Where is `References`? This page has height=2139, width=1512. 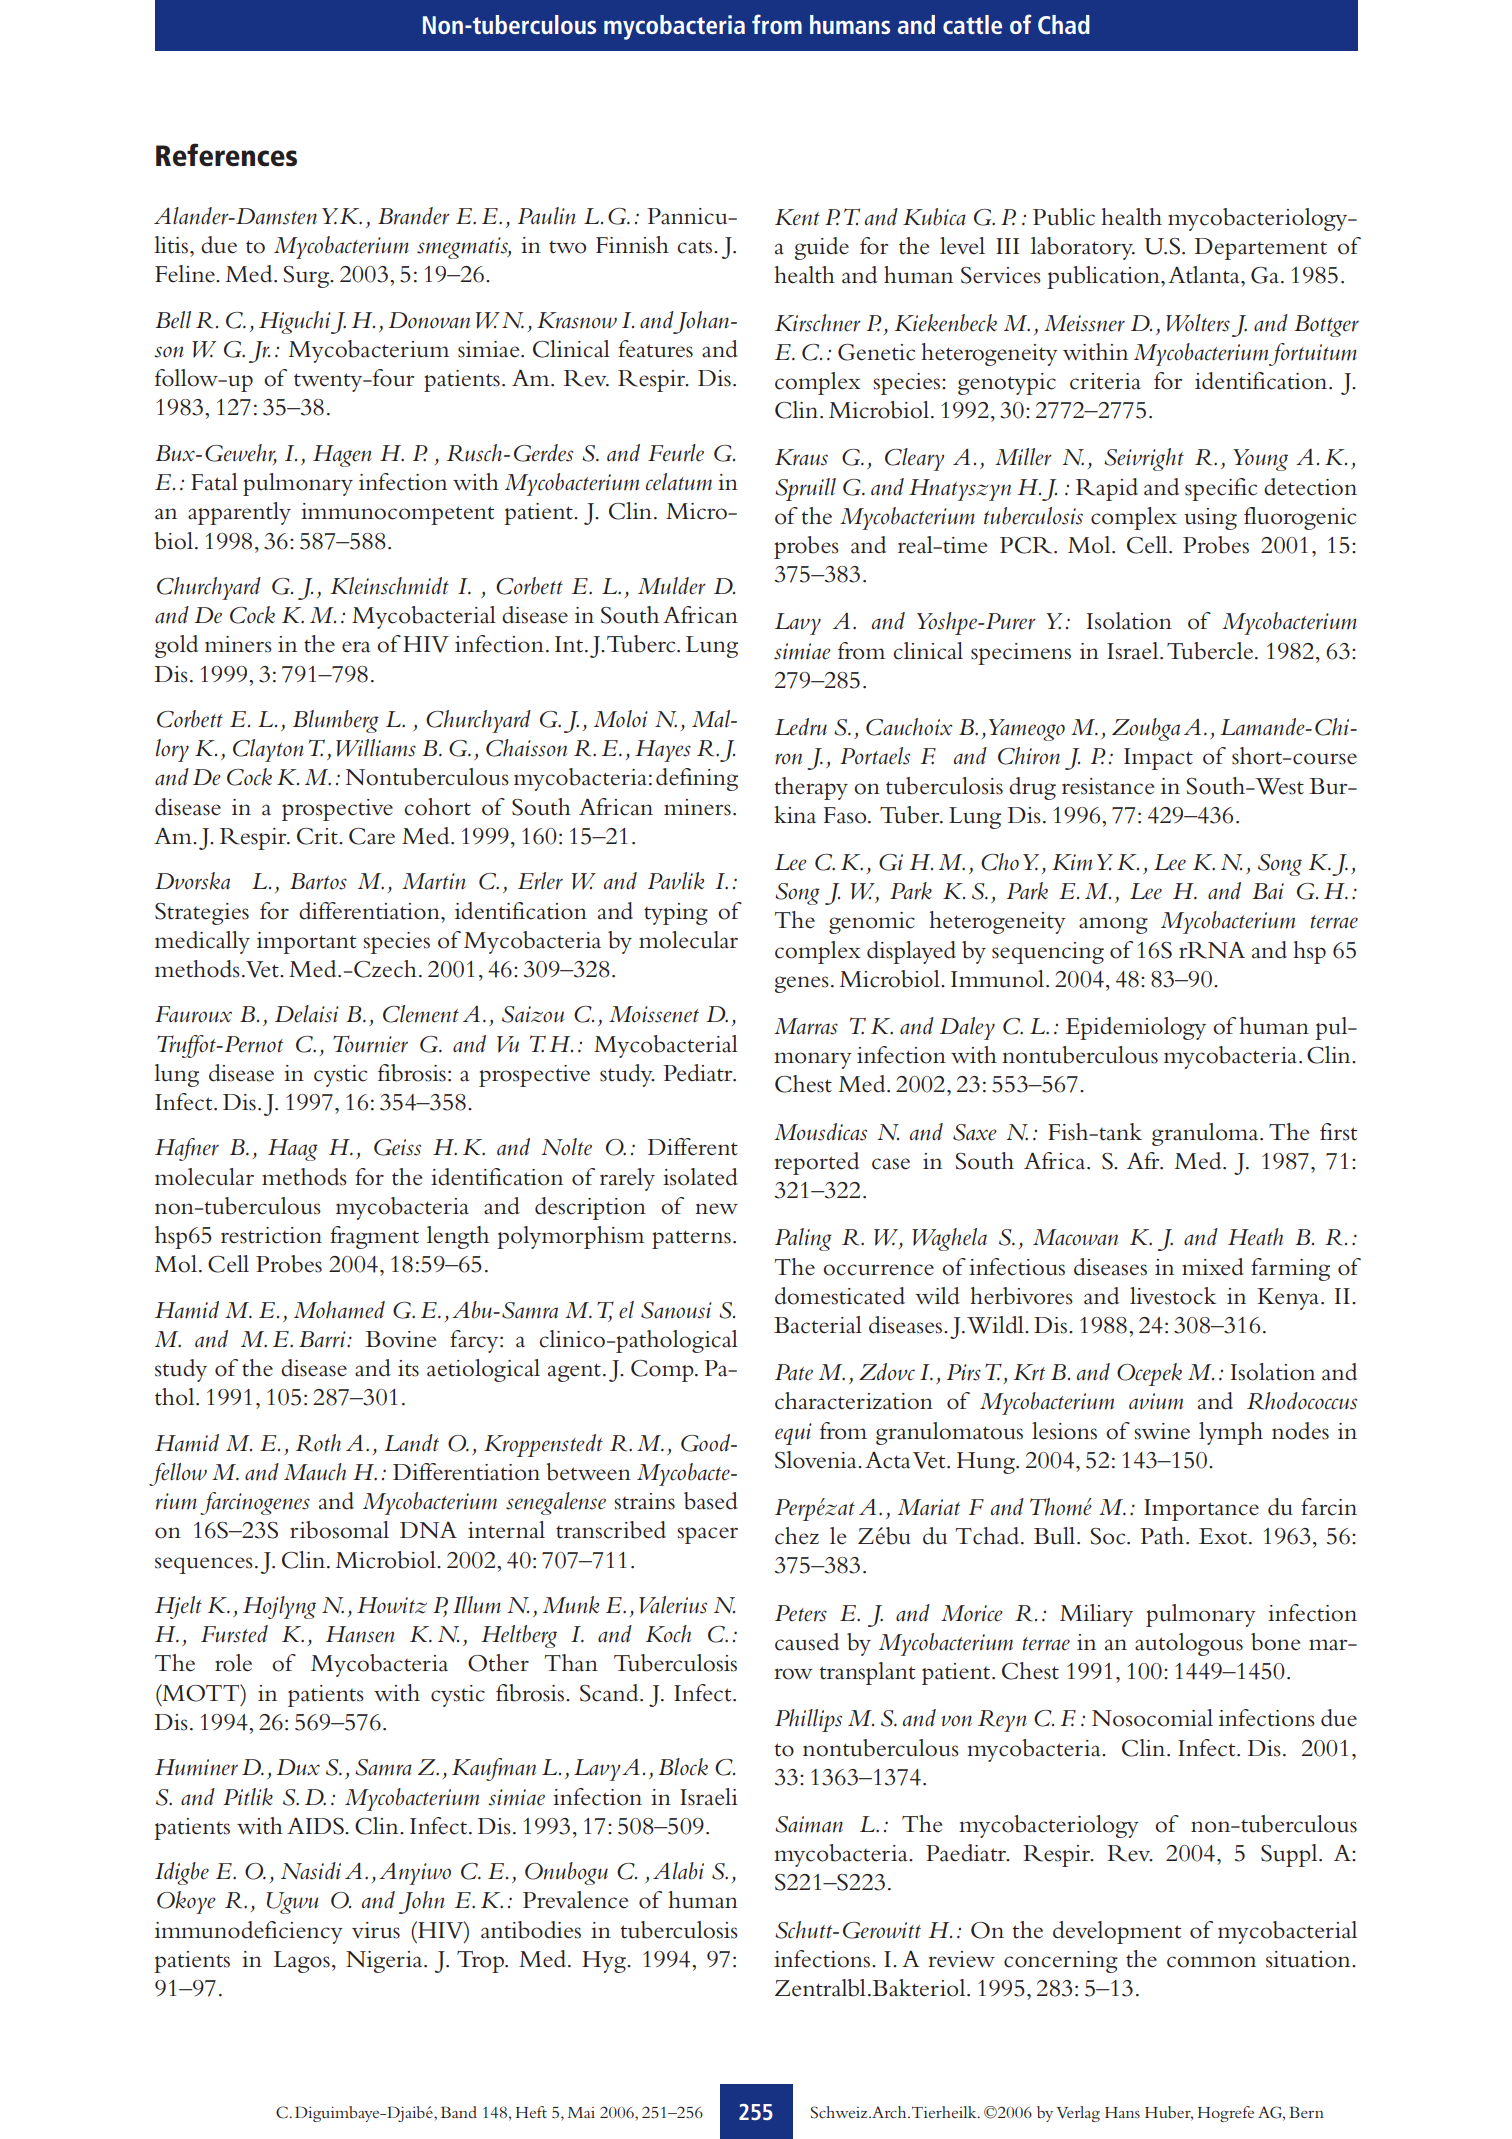
References is located at coordinates (226, 155).
